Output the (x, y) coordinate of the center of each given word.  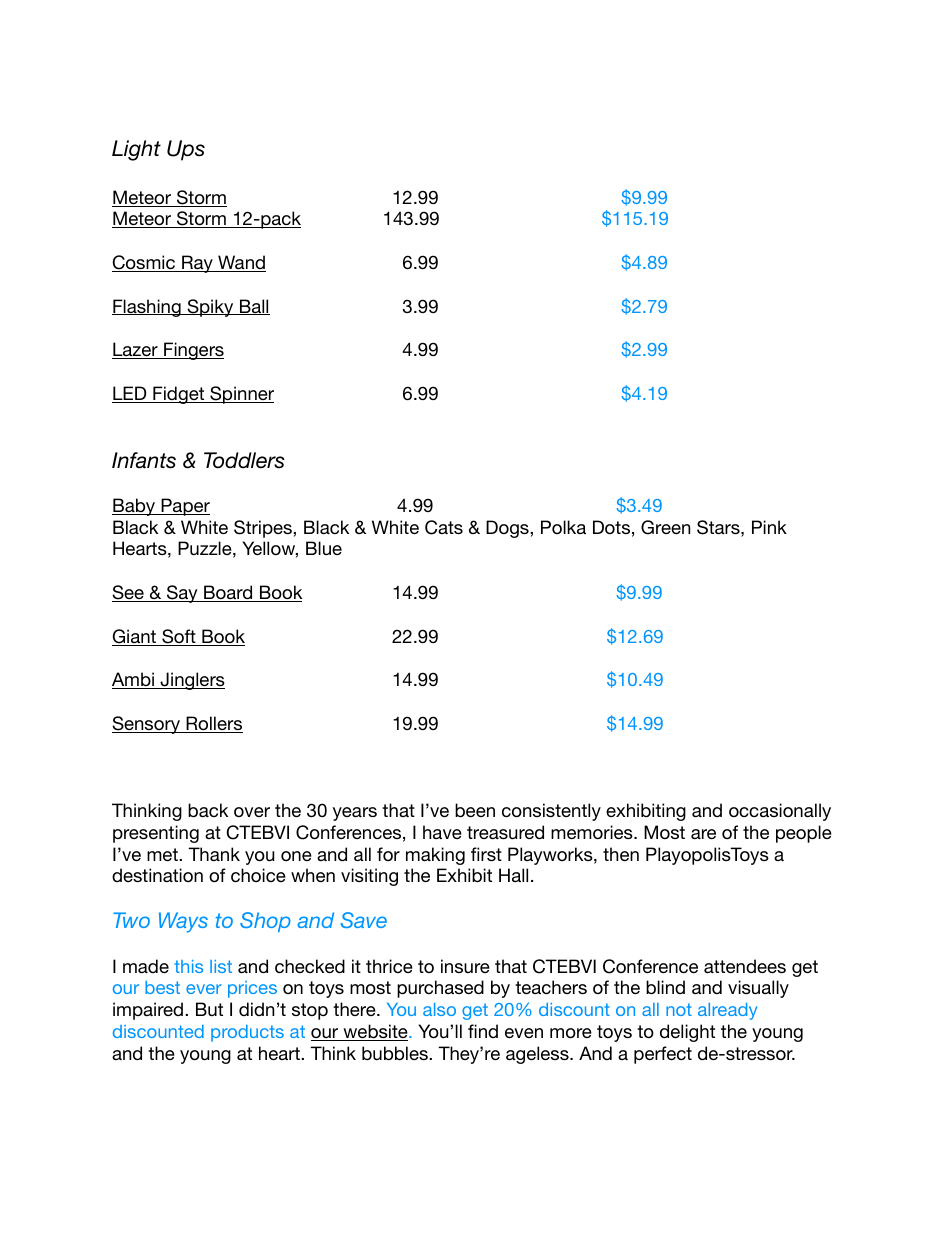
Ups (186, 150)
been (475, 810)
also (439, 1009)
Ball (254, 307)
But (209, 1009)
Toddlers (244, 460)
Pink (769, 527)
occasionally (780, 812)
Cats (444, 527)
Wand (241, 263)
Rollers (213, 724)
